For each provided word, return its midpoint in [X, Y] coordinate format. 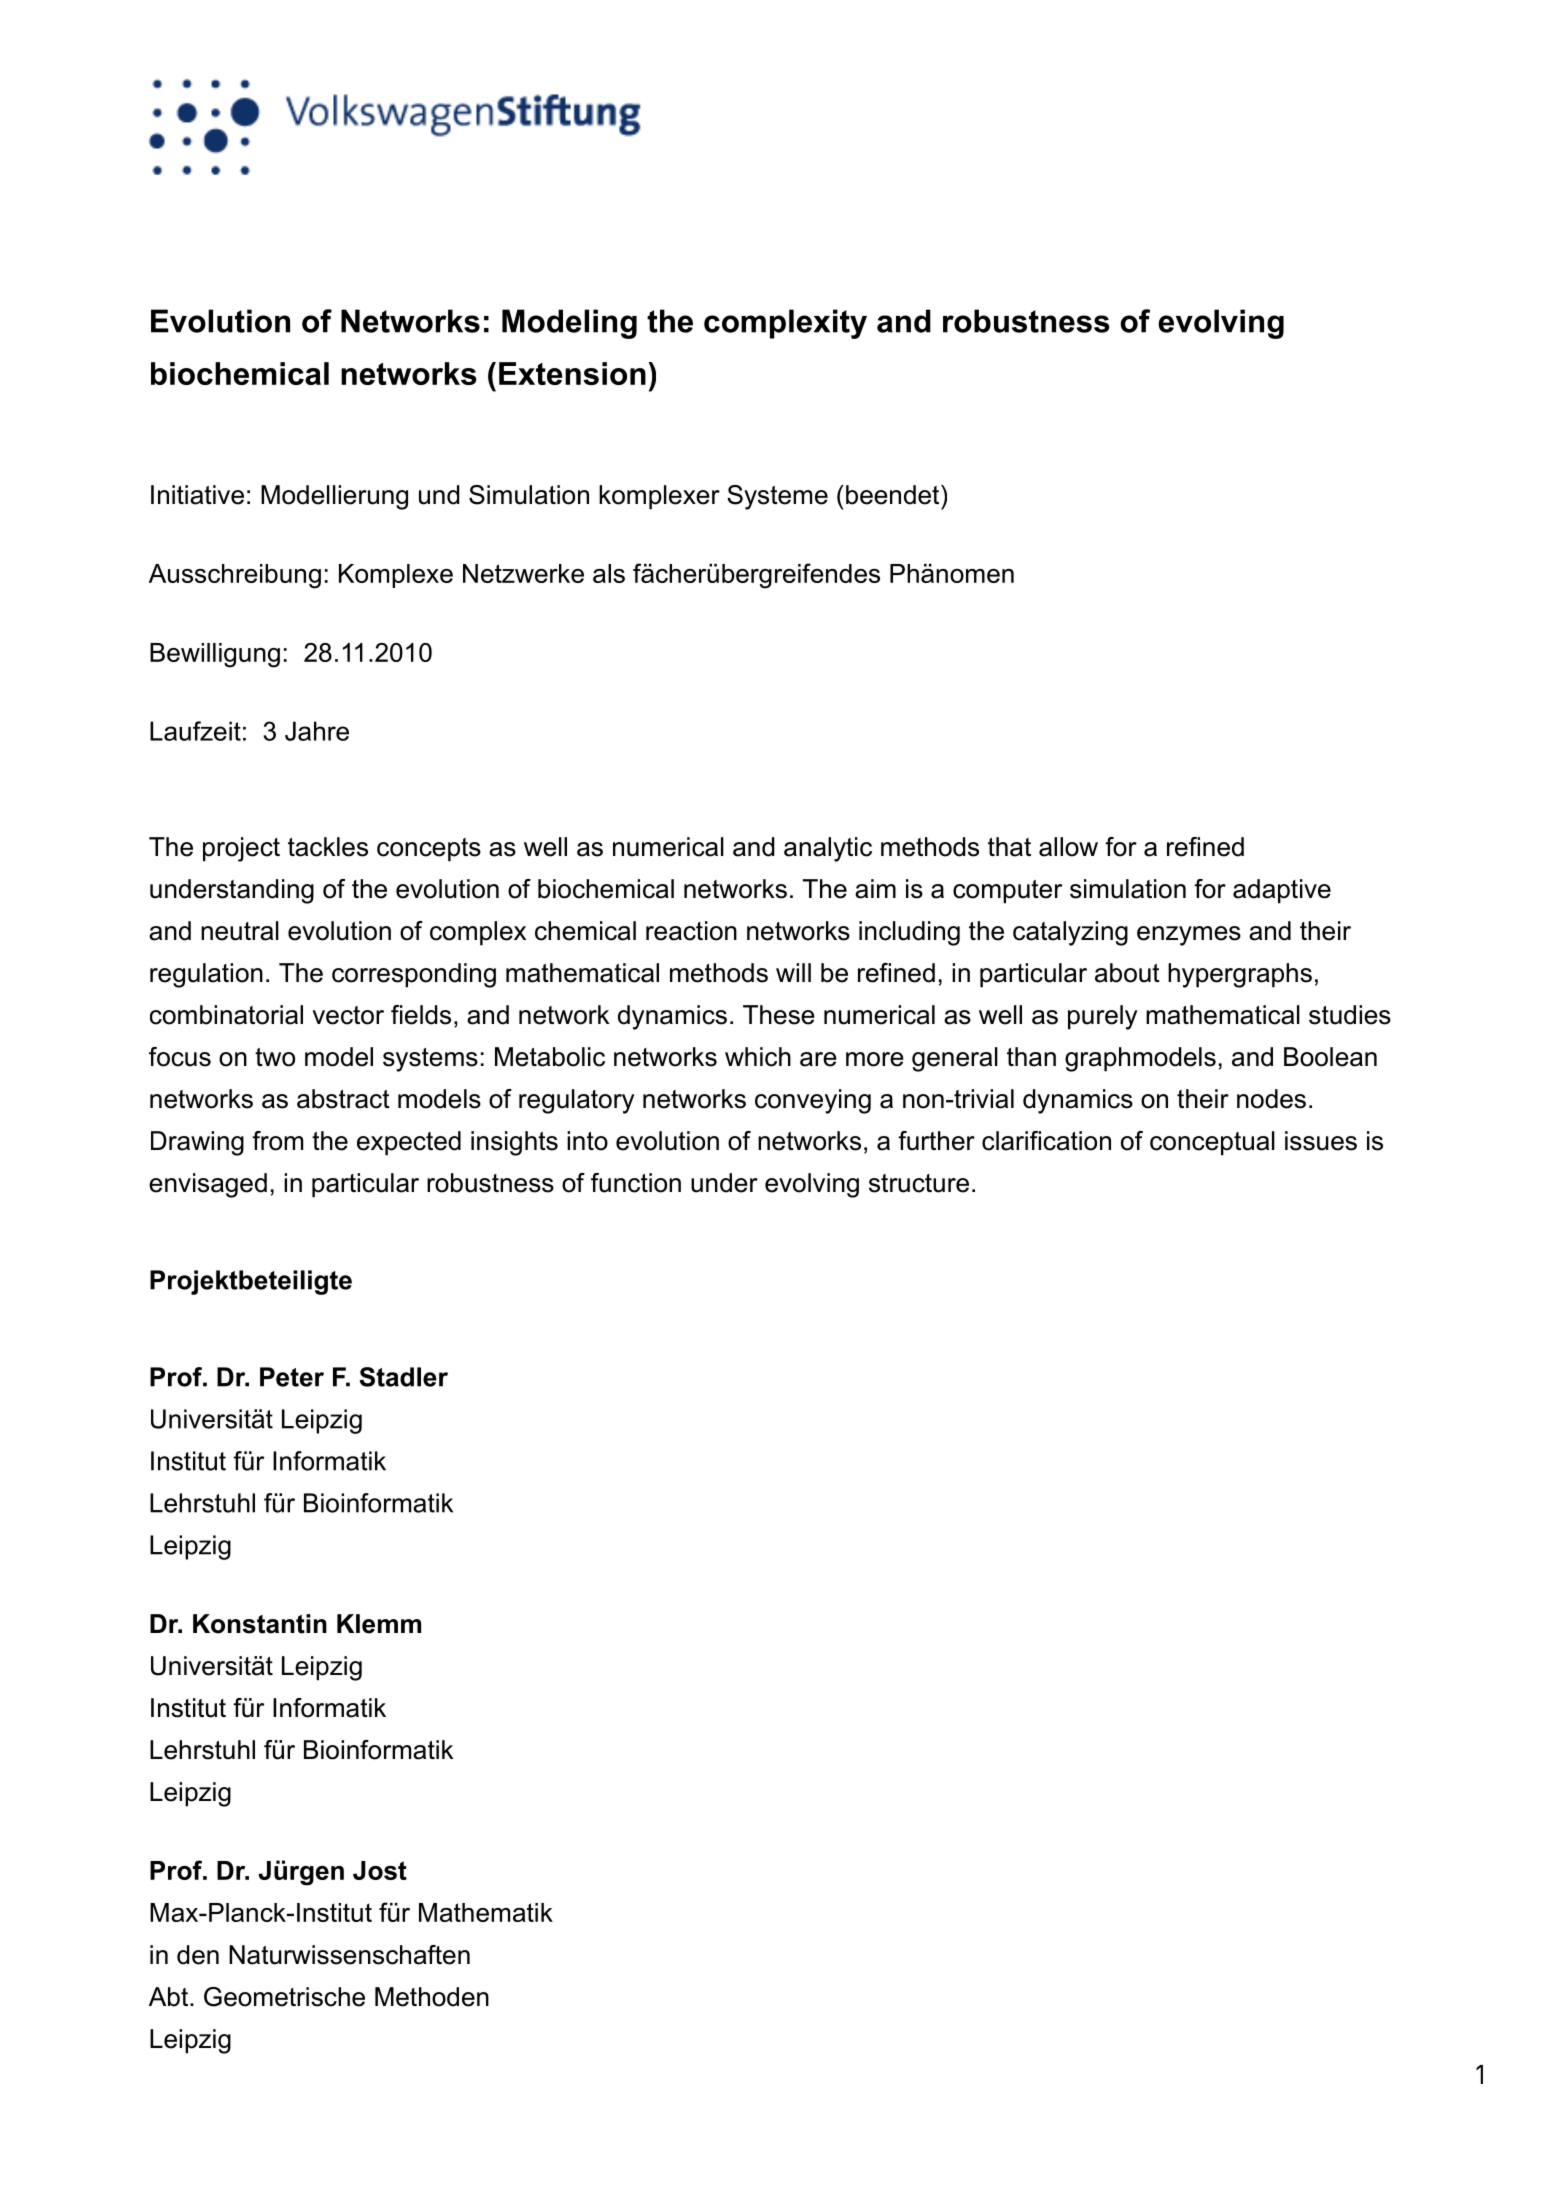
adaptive [1282, 891]
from [277, 1141]
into [587, 1141]
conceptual [1212, 1143]
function [636, 1183]
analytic [828, 849]
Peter [292, 1377]
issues [1321, 1141]
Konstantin [260, 1624]
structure [919, 1183]
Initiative [197, 495]
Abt [170, 1997]
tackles [328, 847]
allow [1068, 847]
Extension [572, 373]
